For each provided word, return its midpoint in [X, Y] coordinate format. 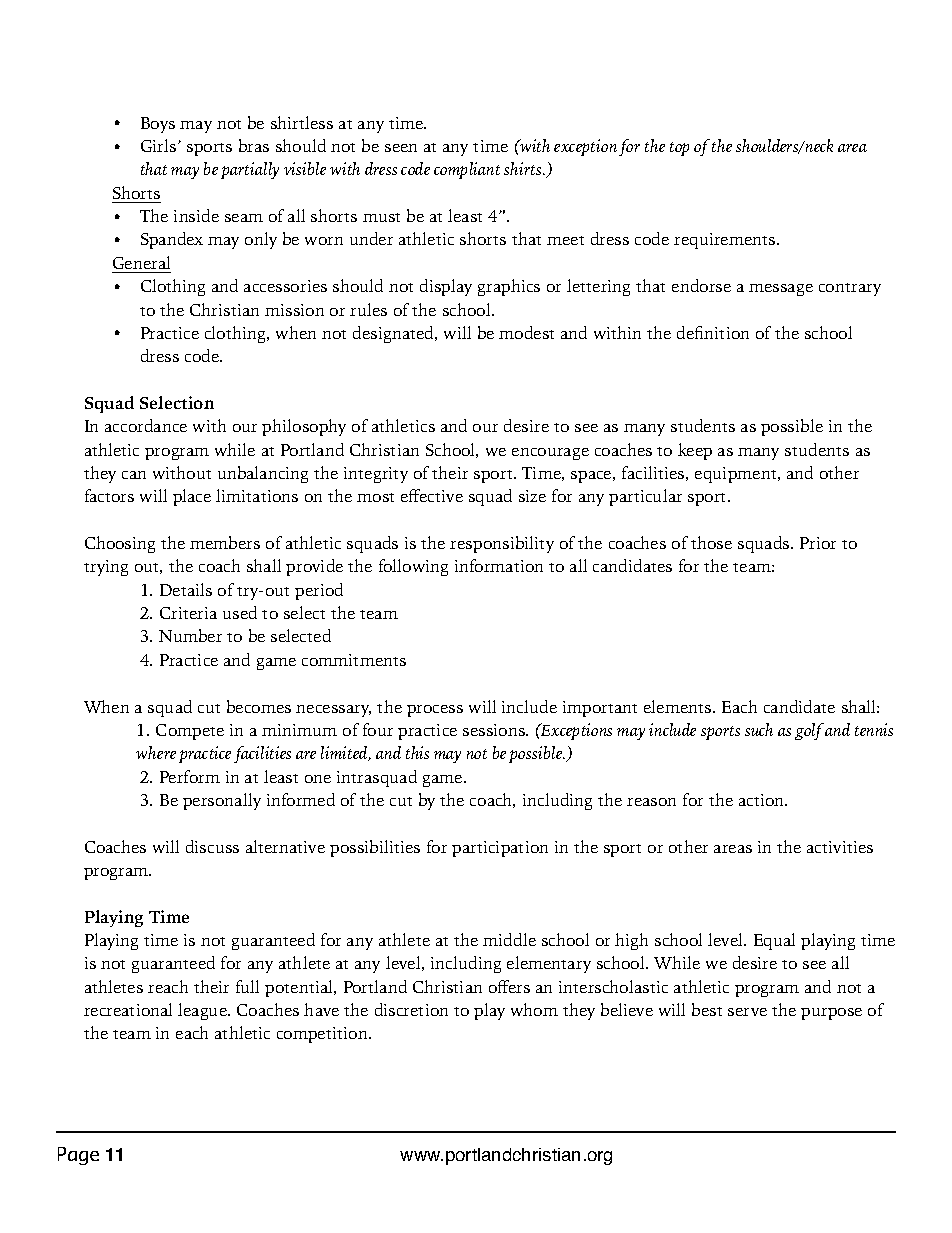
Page [78, 1156]
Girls [160, 145]
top [679, 149]
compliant [467, 170]
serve [747, 1012]
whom [534, 1009]
